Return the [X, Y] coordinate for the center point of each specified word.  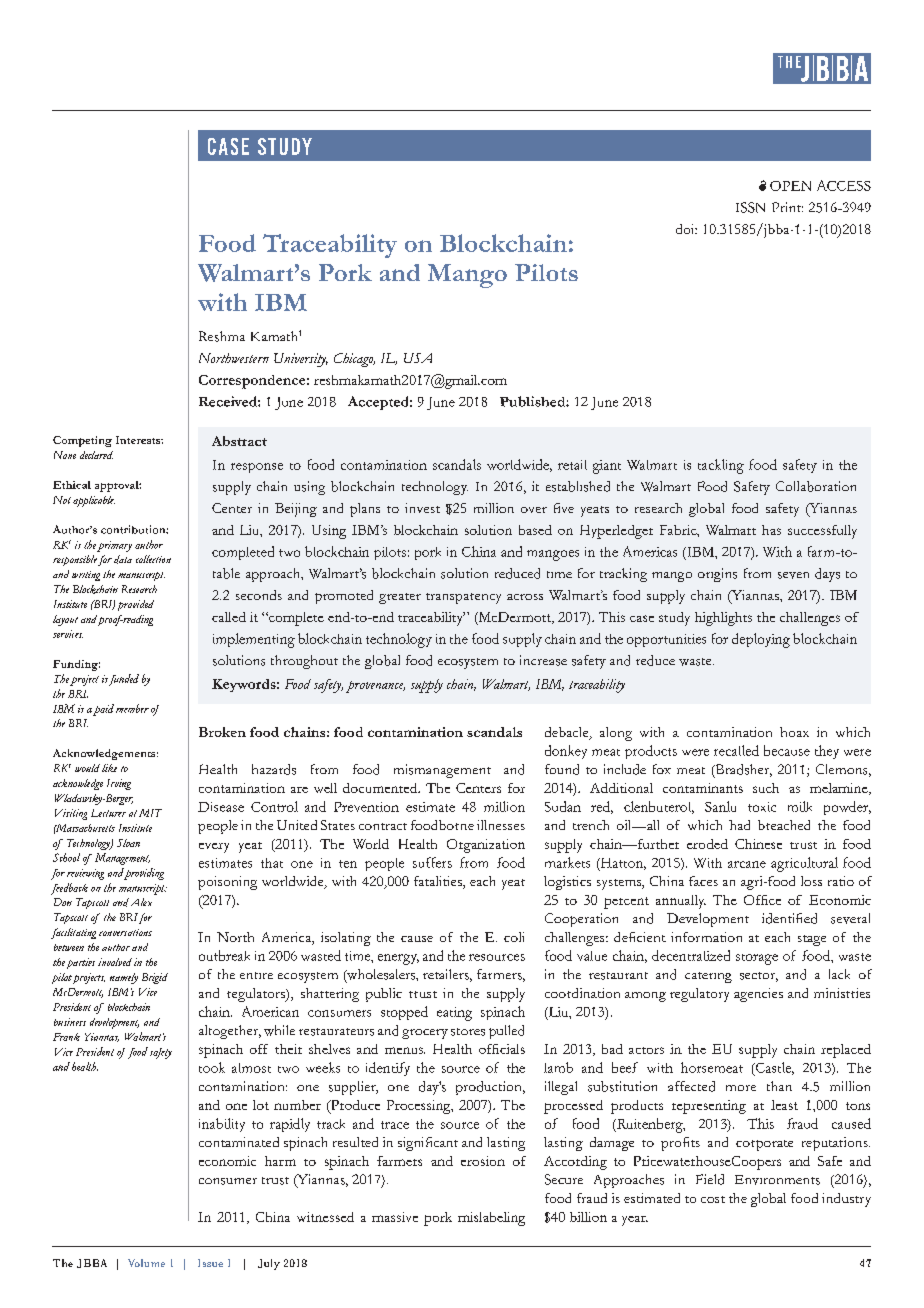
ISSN [750, 207]
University [301, 360]
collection [153, 559]
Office [762, 900]
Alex [141, 902]
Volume [146, 1263]
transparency [463, 598]
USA [418, 358]
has [771, 530]
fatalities [439, 882]
